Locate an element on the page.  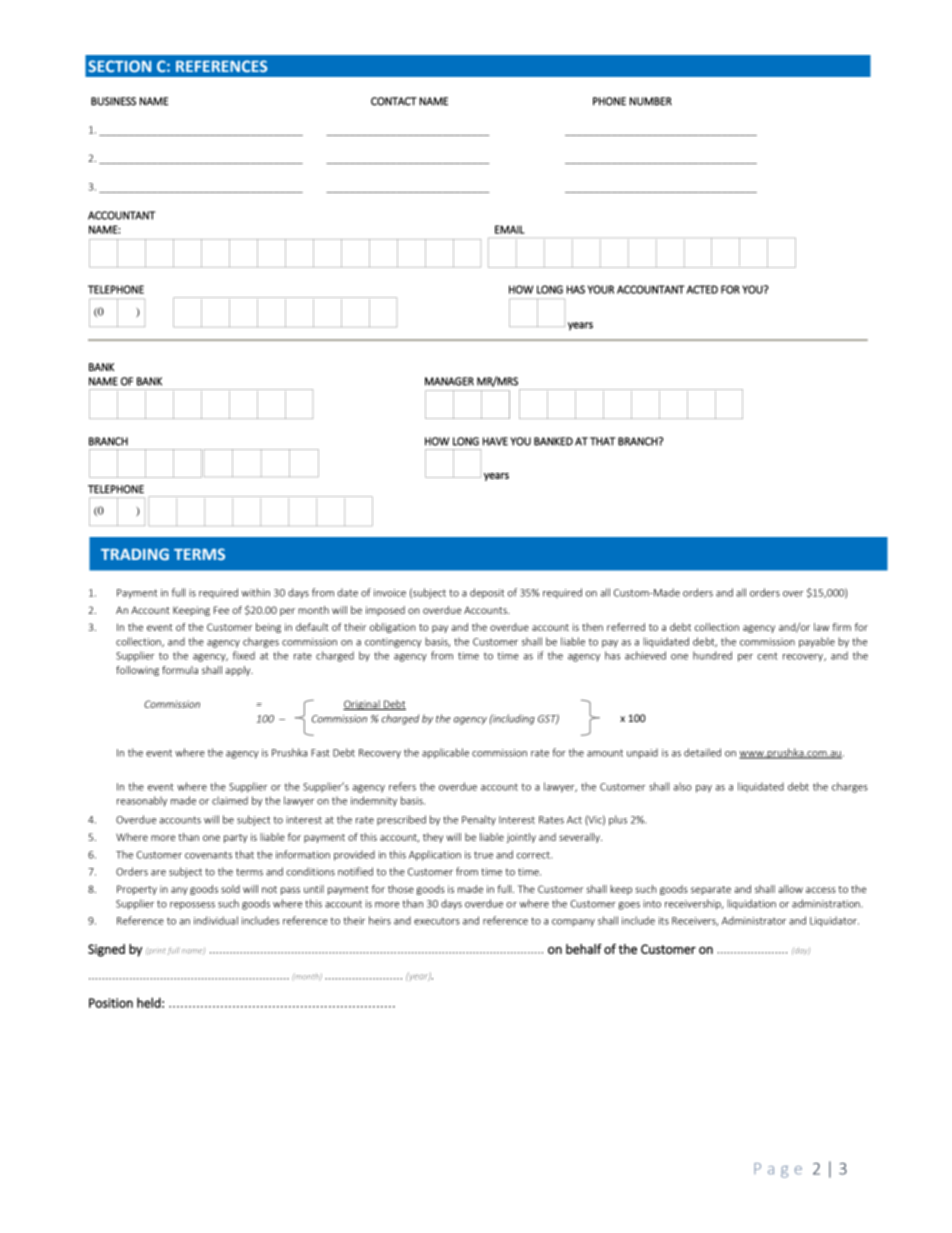
formula is located at coordinates (180, 670).
